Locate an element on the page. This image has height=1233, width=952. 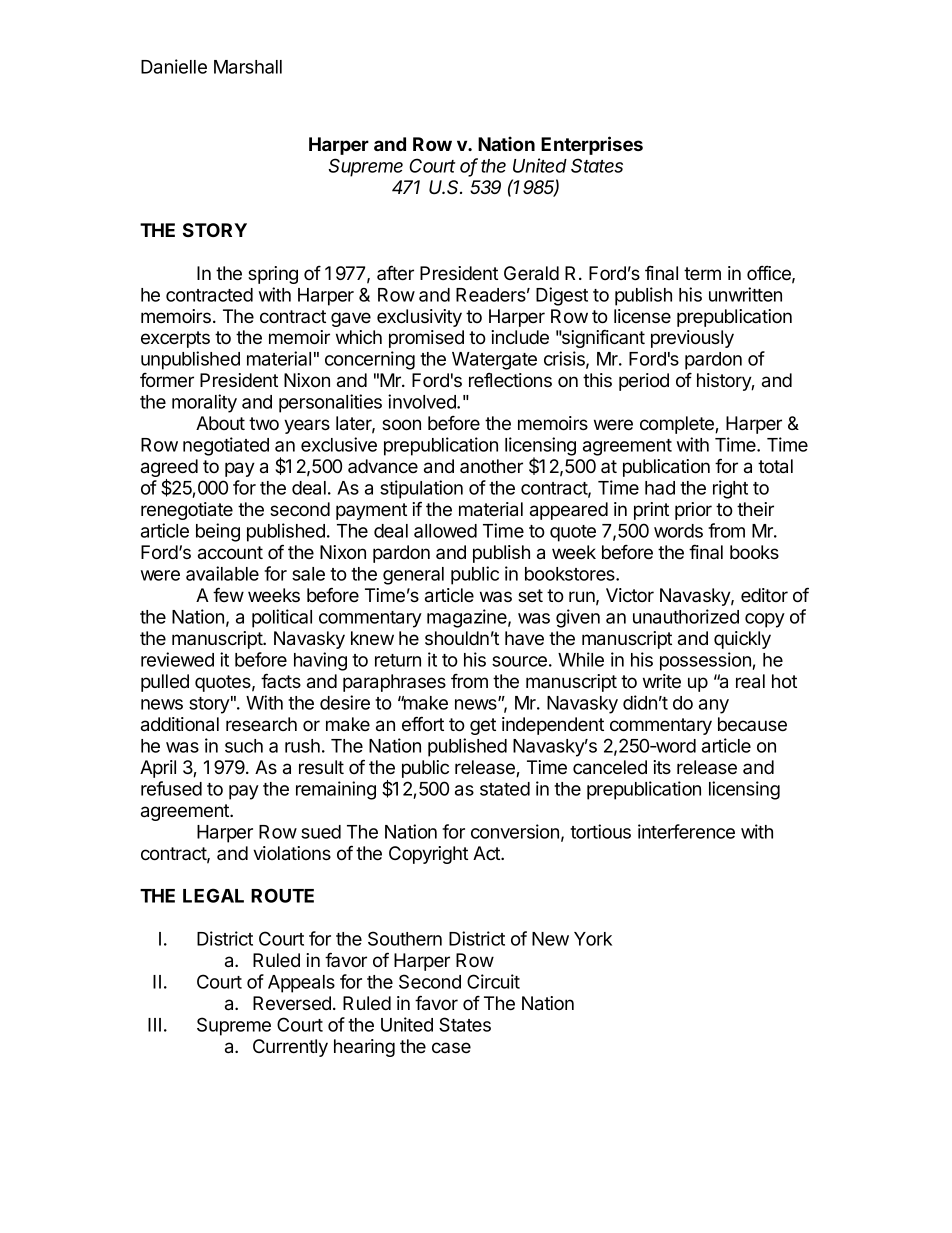
complete is located at coordinates (678, 425).
